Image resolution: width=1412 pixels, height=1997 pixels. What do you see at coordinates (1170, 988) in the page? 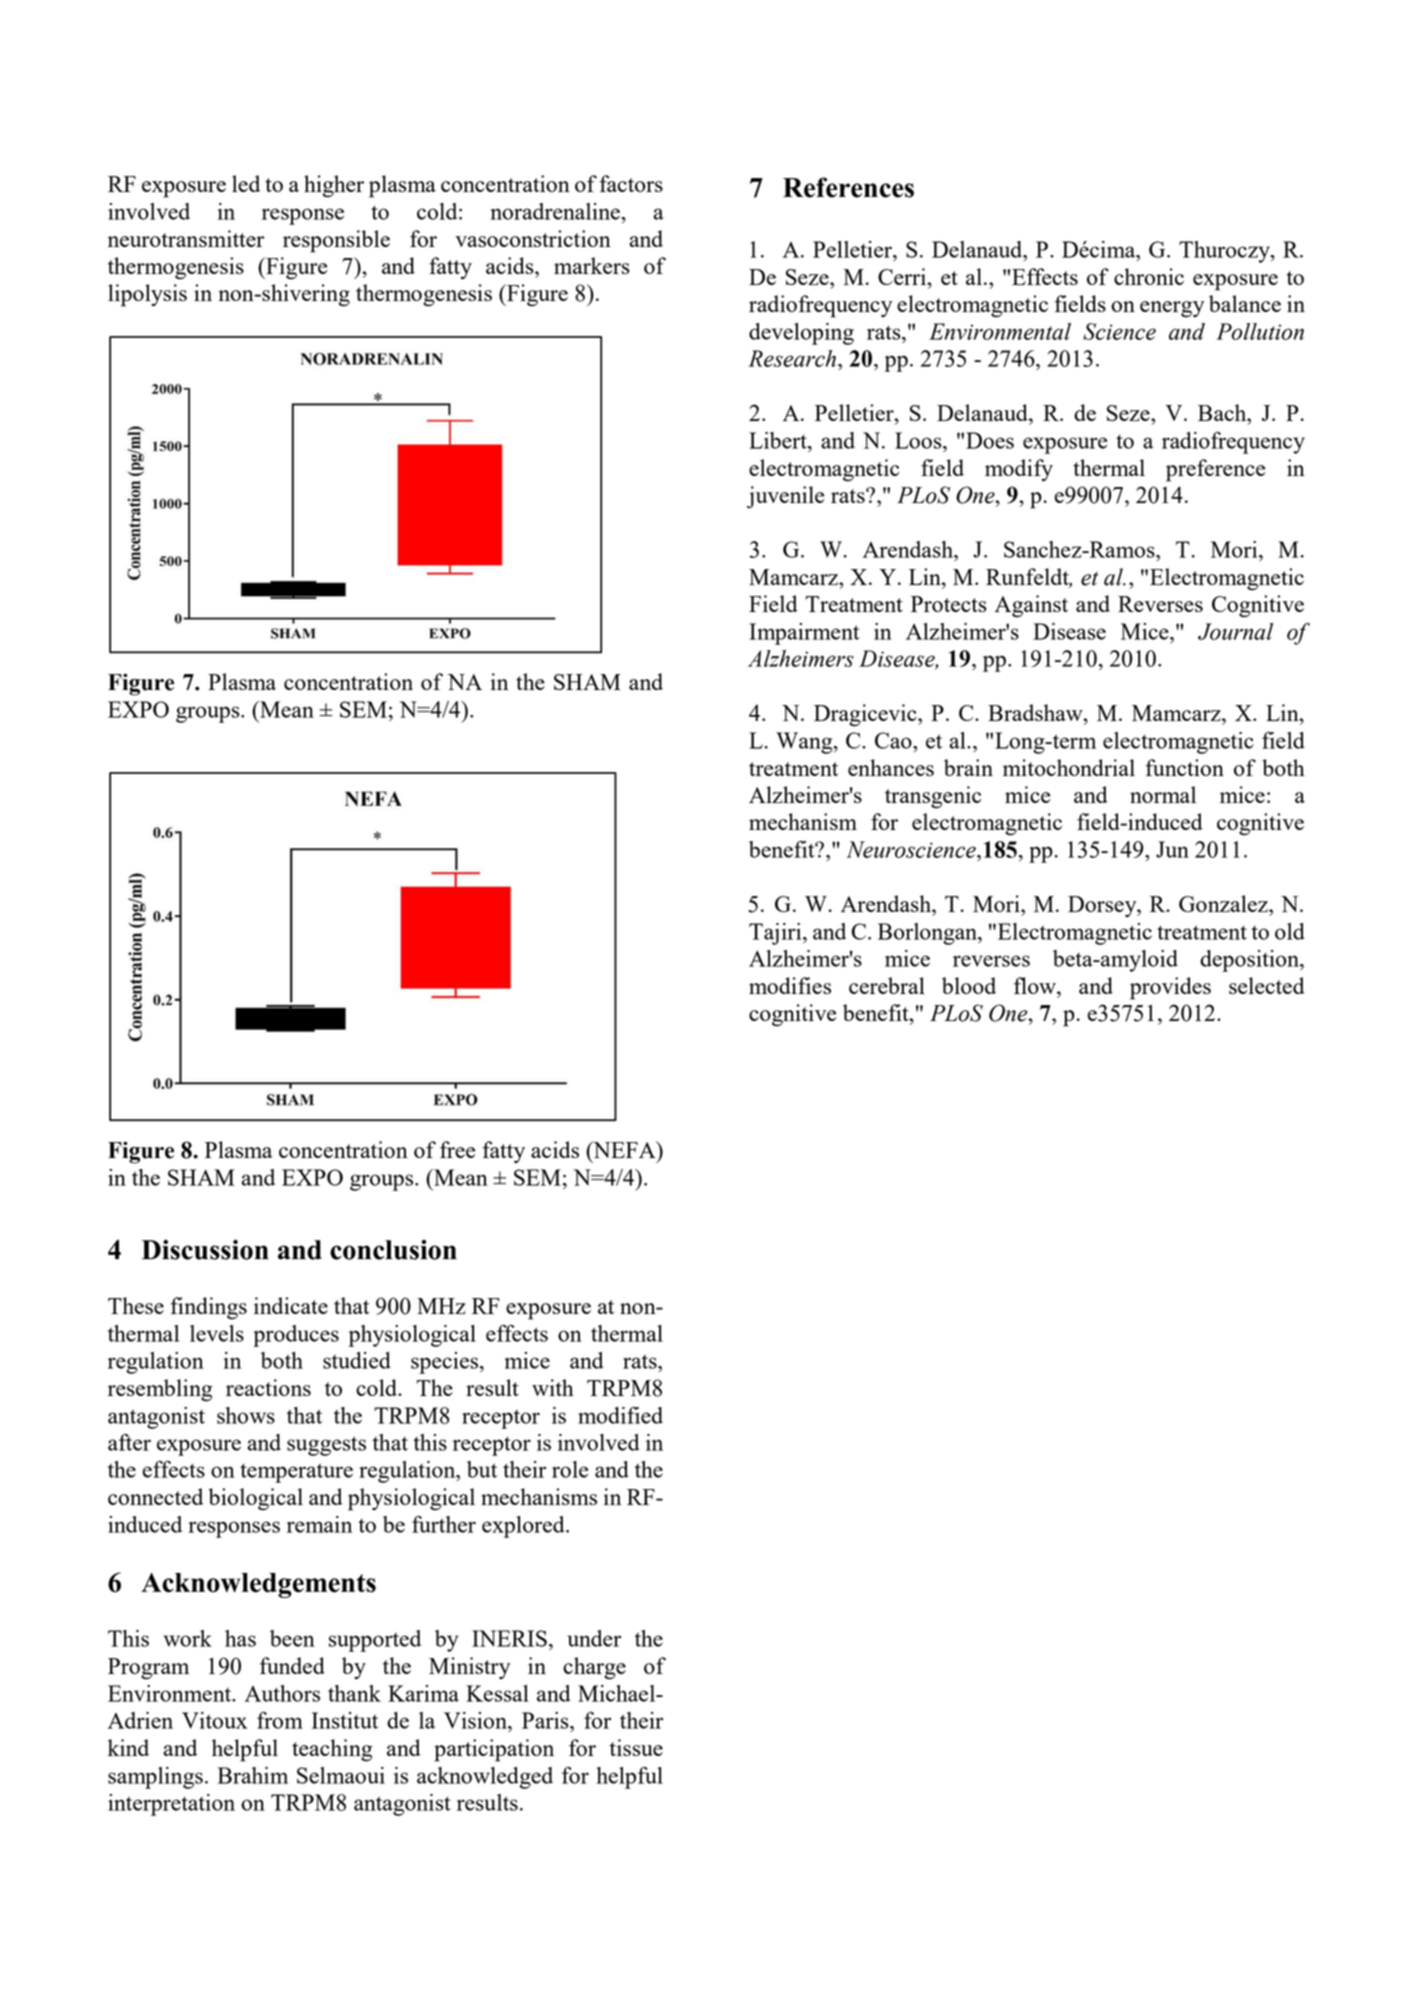
I see `provides` at bounding box center [1170, 988].
